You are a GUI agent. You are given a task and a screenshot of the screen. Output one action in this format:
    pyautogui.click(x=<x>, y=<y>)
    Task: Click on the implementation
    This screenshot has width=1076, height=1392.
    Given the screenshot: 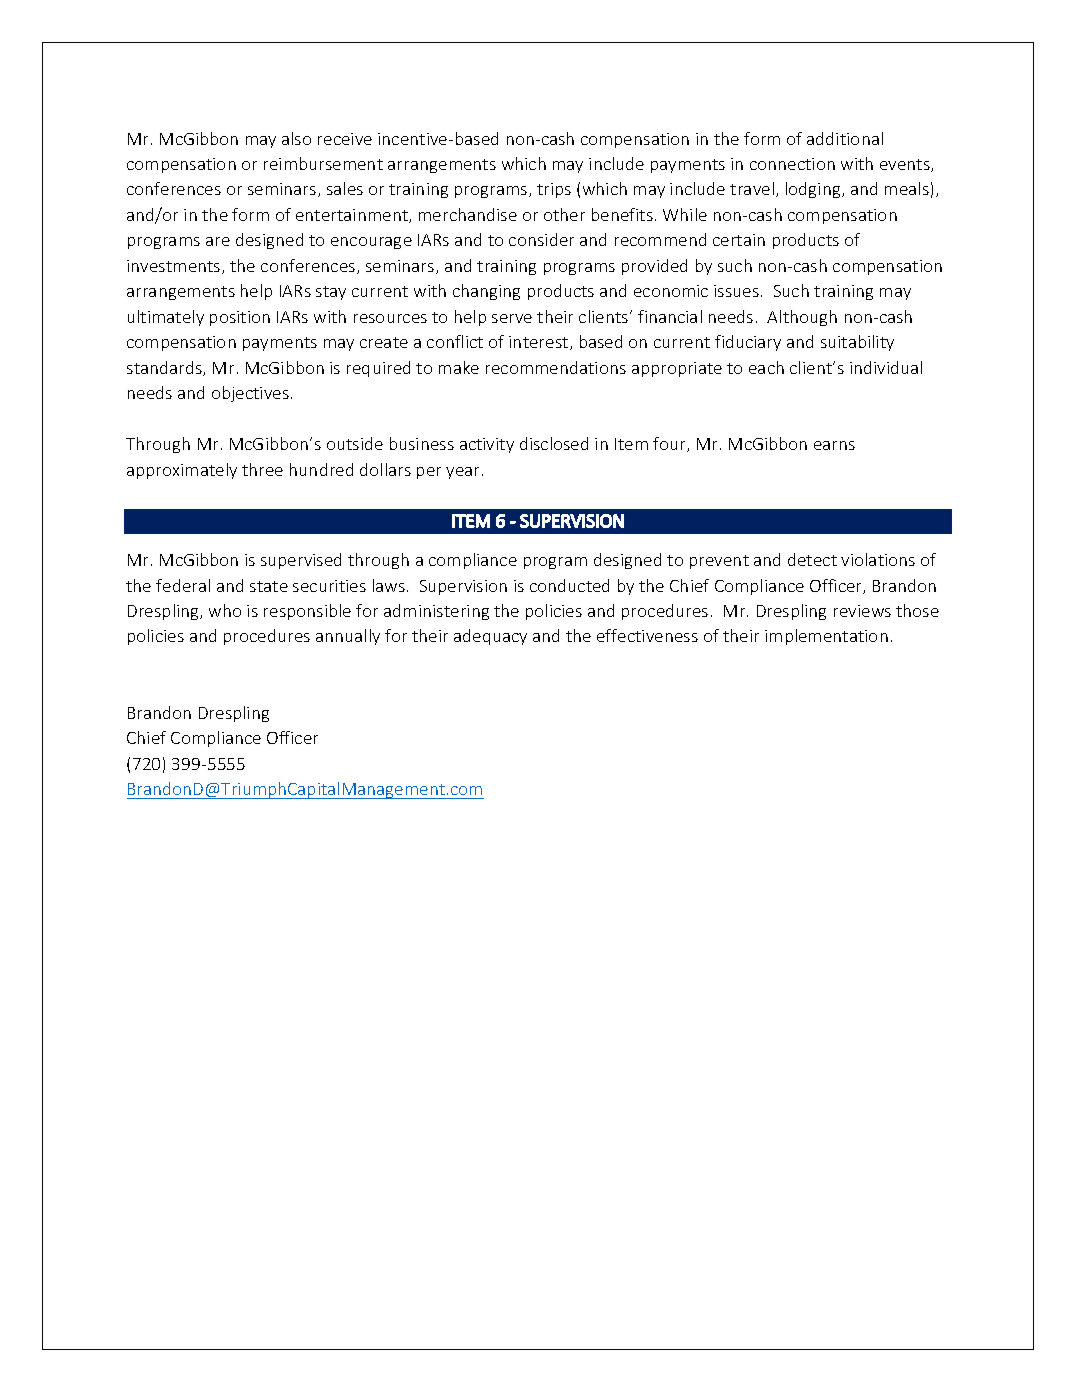 What is the action you would take?
    pyautogui.click(x=826, y=637)
